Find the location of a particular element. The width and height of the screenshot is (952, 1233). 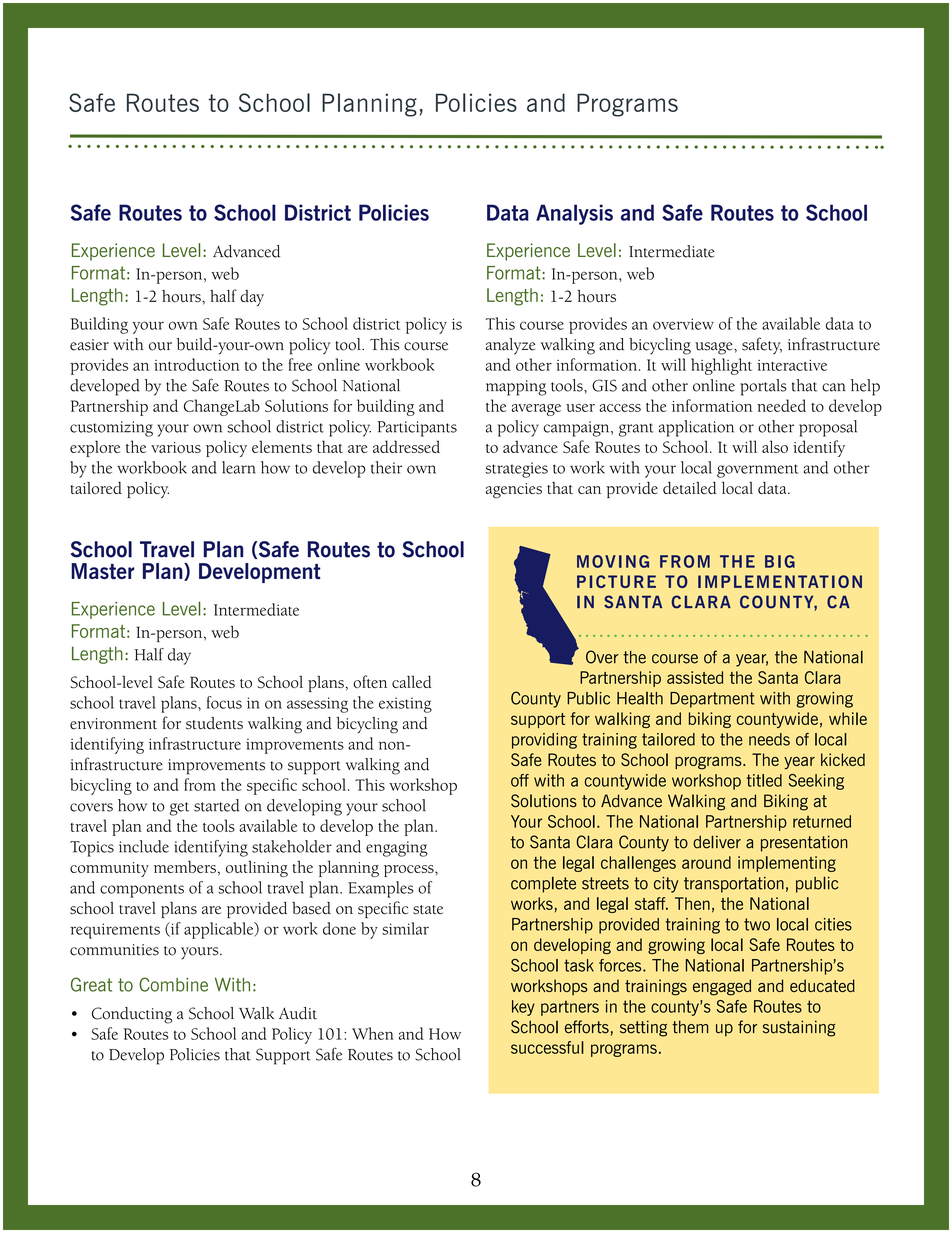

various is located at coordinates (176, 447).
